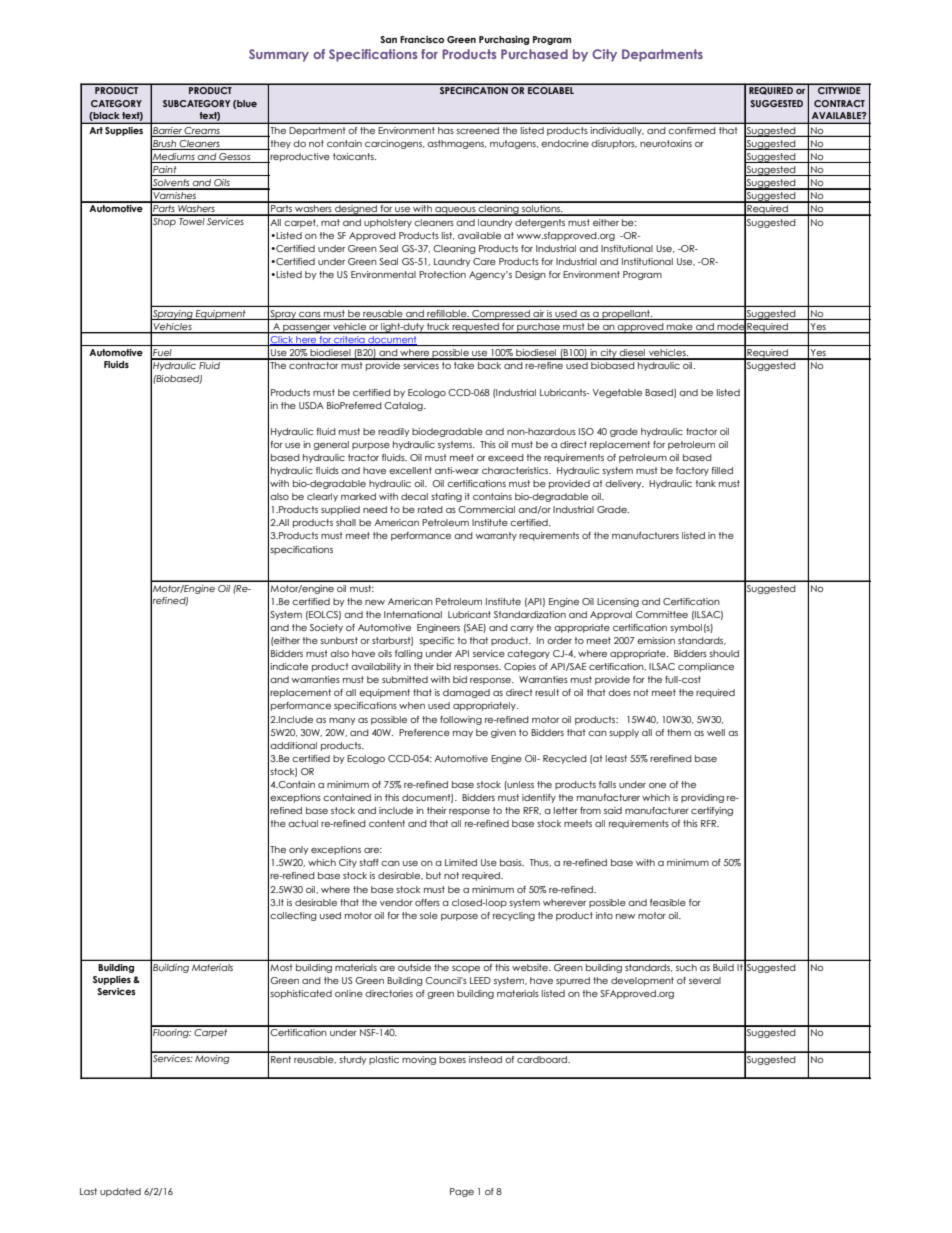 The width and height of the image is (952, 1233). I want to click on Francisco, so click(422, 39).
